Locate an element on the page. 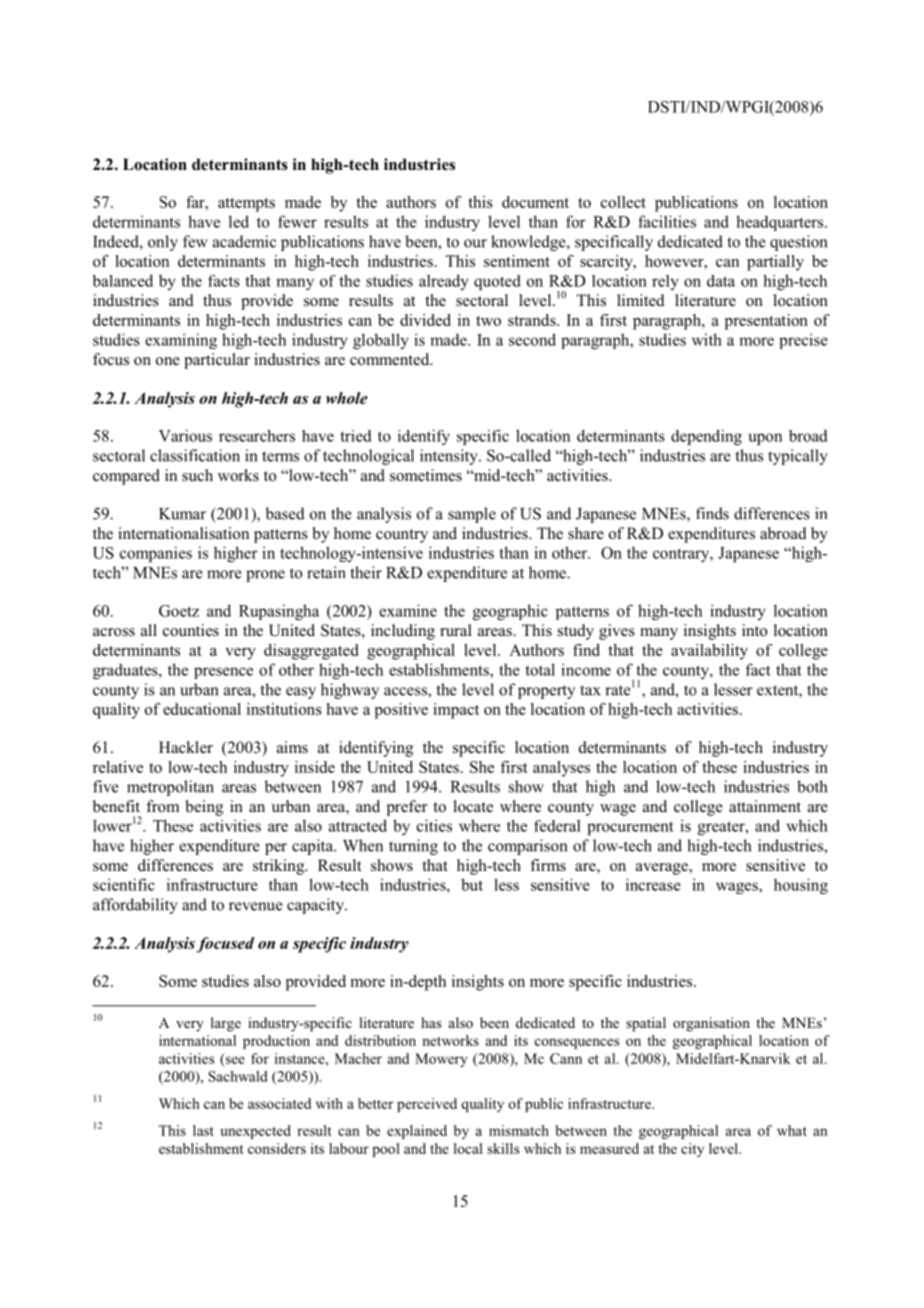 The height and width of the page is (1308, 924). impact is located at coordinates (456, 711).
